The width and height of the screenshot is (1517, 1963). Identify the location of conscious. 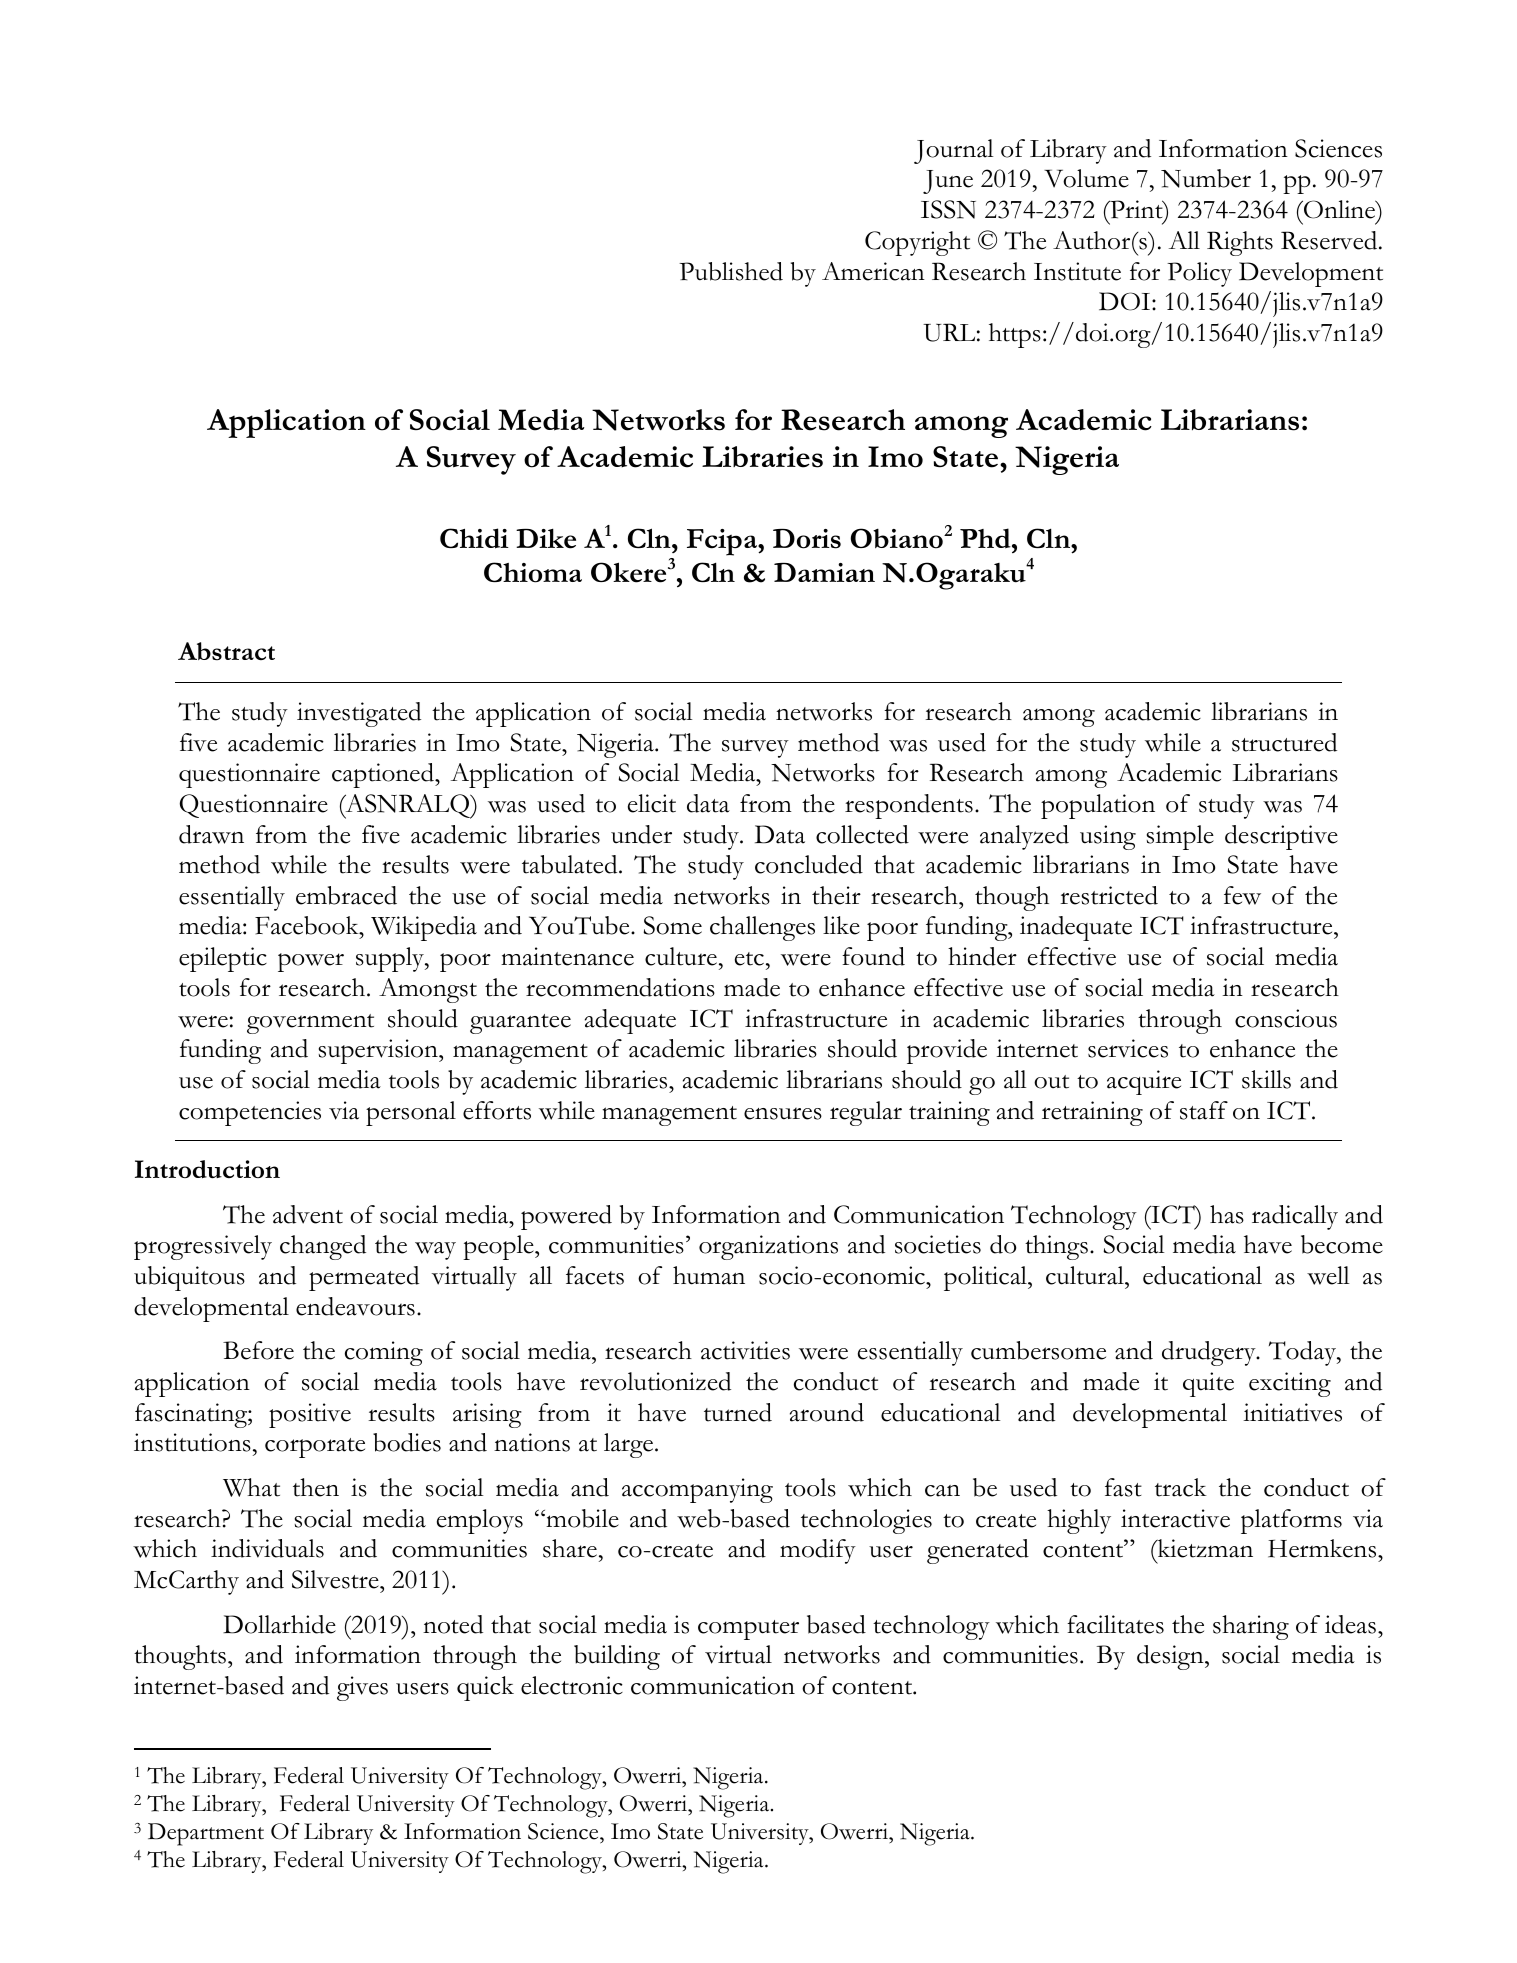
(1286, 1018).
